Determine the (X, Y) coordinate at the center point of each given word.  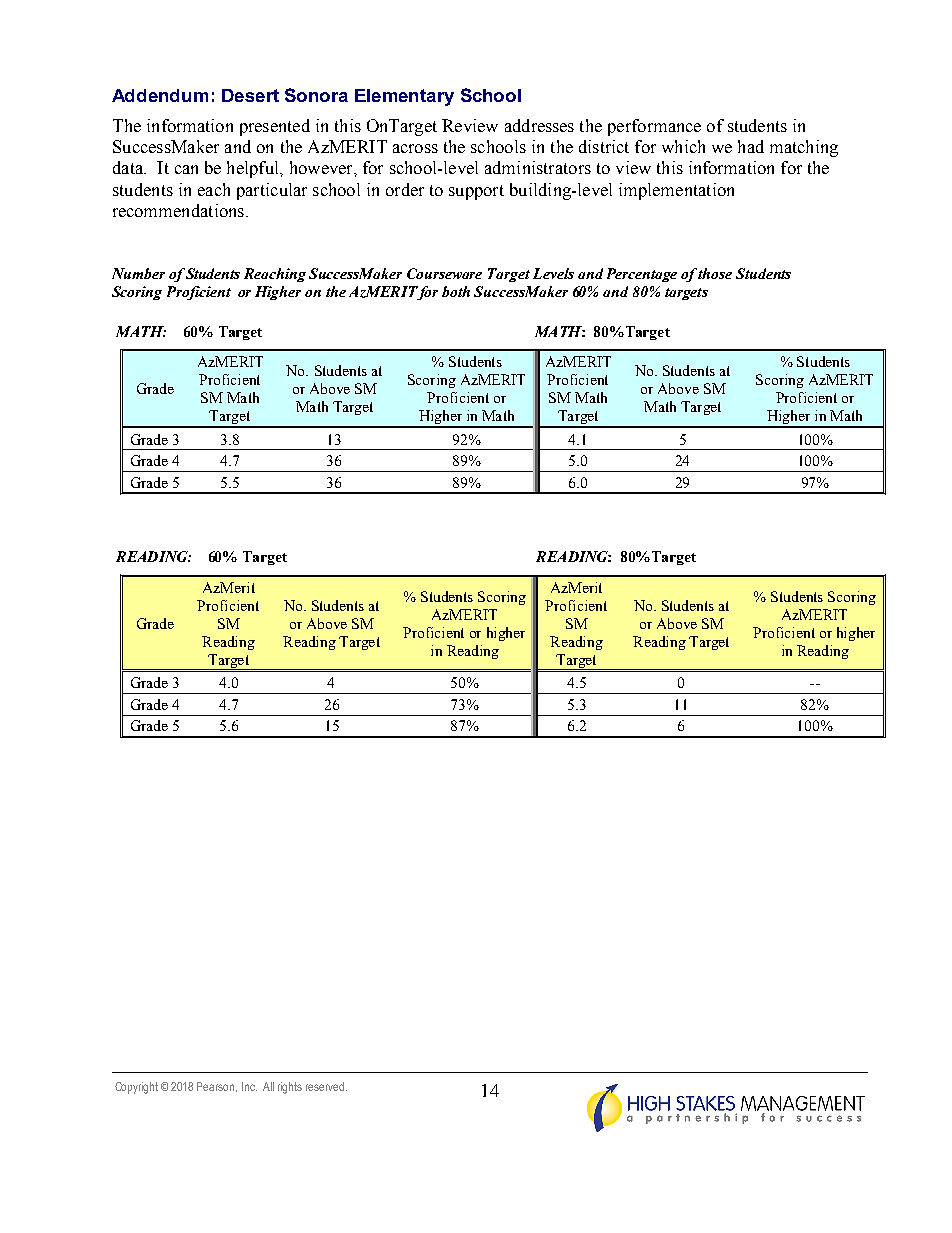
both (456, 291)
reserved (326, 1086)
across (415, 148)
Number (138, 273)
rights (290, 1088)
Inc (249, 1086)
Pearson (217, 1087)
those (715, 273)
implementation (676, 191)
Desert (250, 95)
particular (272, 191)
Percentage (642, 275)
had (751, 146)
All (268, 1086)
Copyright (136, 1088)
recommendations (180, 210)
